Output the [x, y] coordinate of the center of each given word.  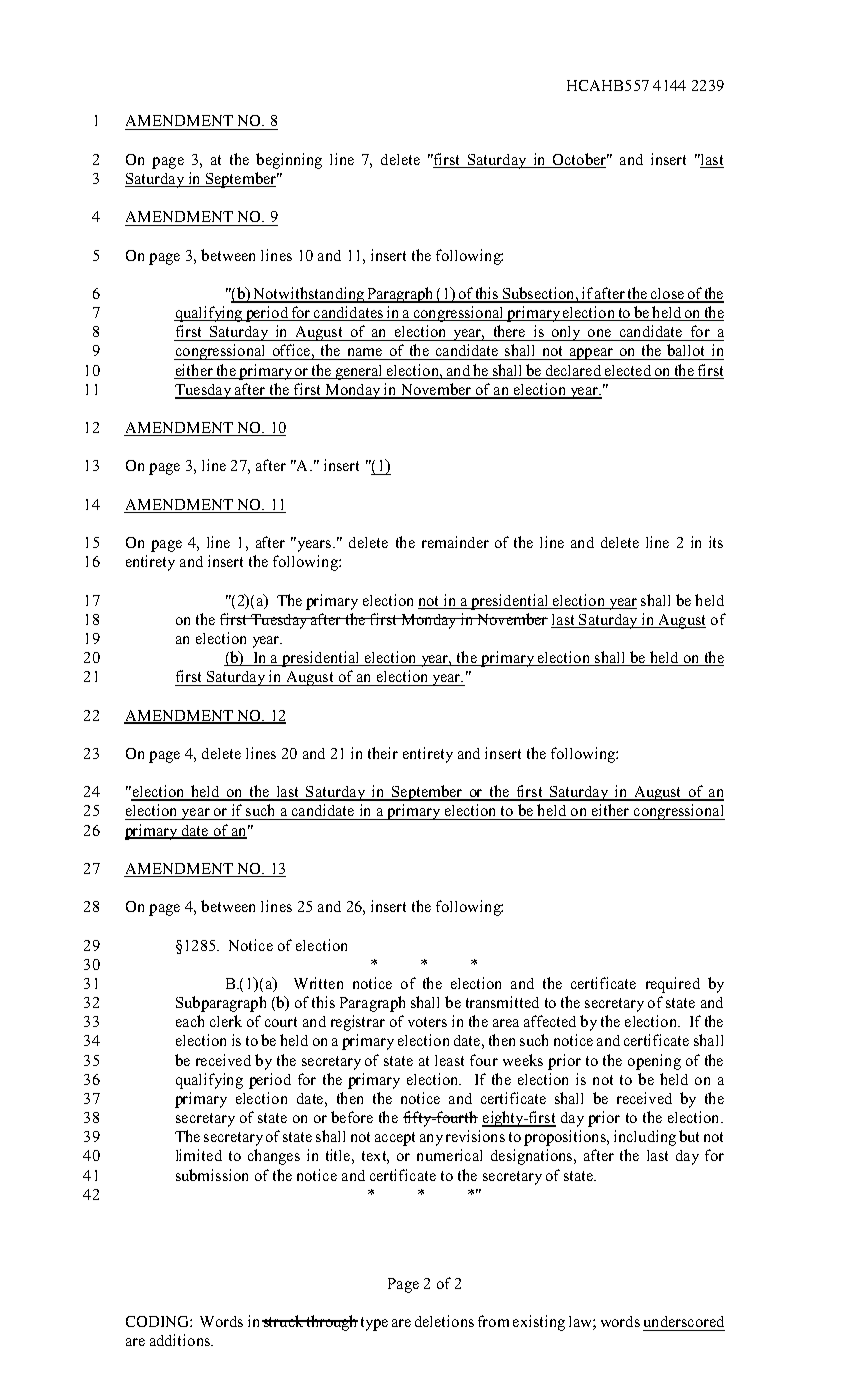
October [581, 159]
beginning [289, 161]
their [383, 753]
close [667, 295]
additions [181, 1340]
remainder [455, 542]
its [716, 542]
